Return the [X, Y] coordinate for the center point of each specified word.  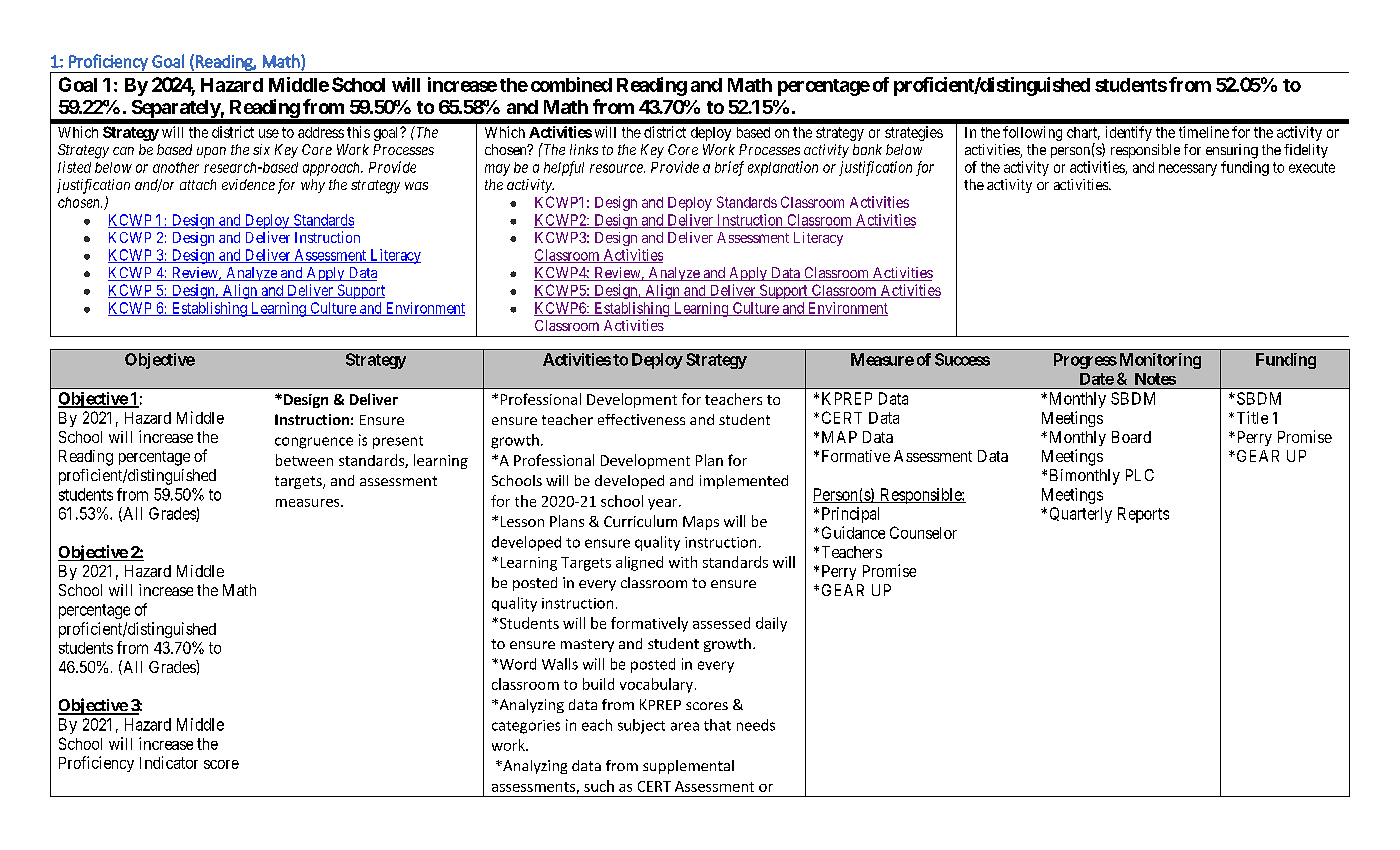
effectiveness [641, 419]
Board [1131, 437]
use [269, 133]
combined [571, 84]
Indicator [169, 762]
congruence [314, 443]
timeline [1204, 132]
